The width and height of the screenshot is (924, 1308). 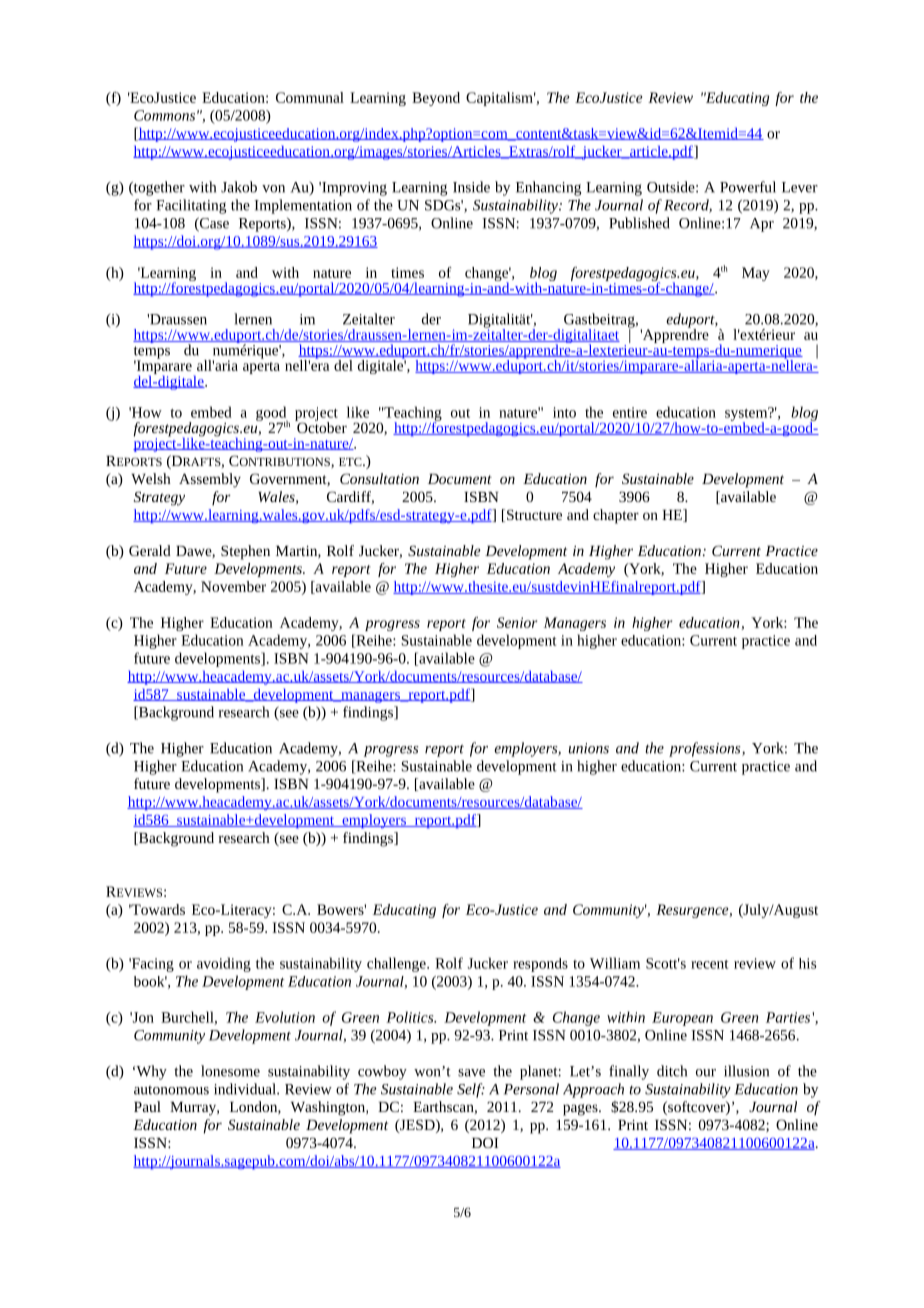 I want to click on November, so click(x=233, y=586).
